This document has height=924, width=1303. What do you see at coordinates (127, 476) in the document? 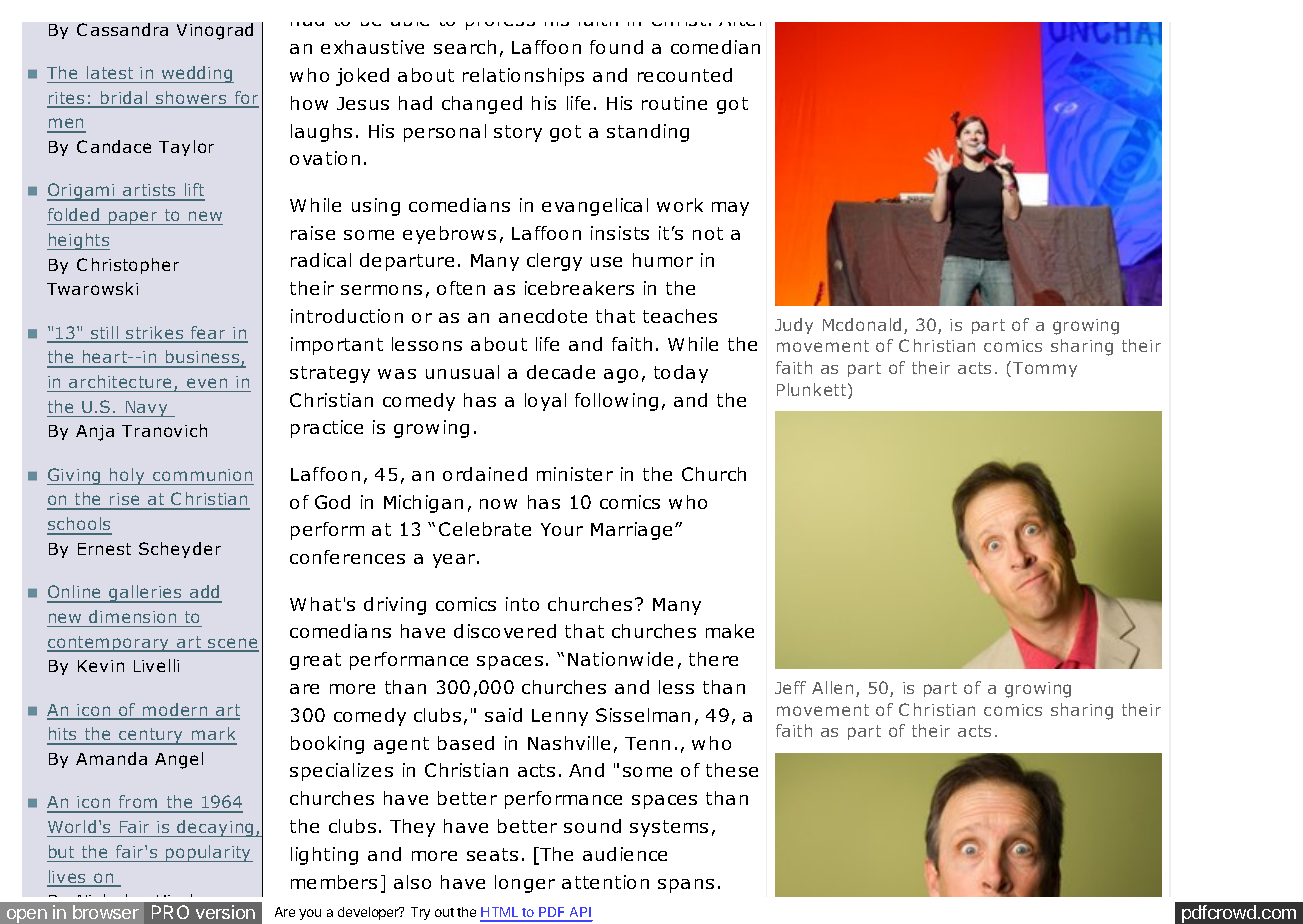
I see `holy` at bounding box center [127, 476].
